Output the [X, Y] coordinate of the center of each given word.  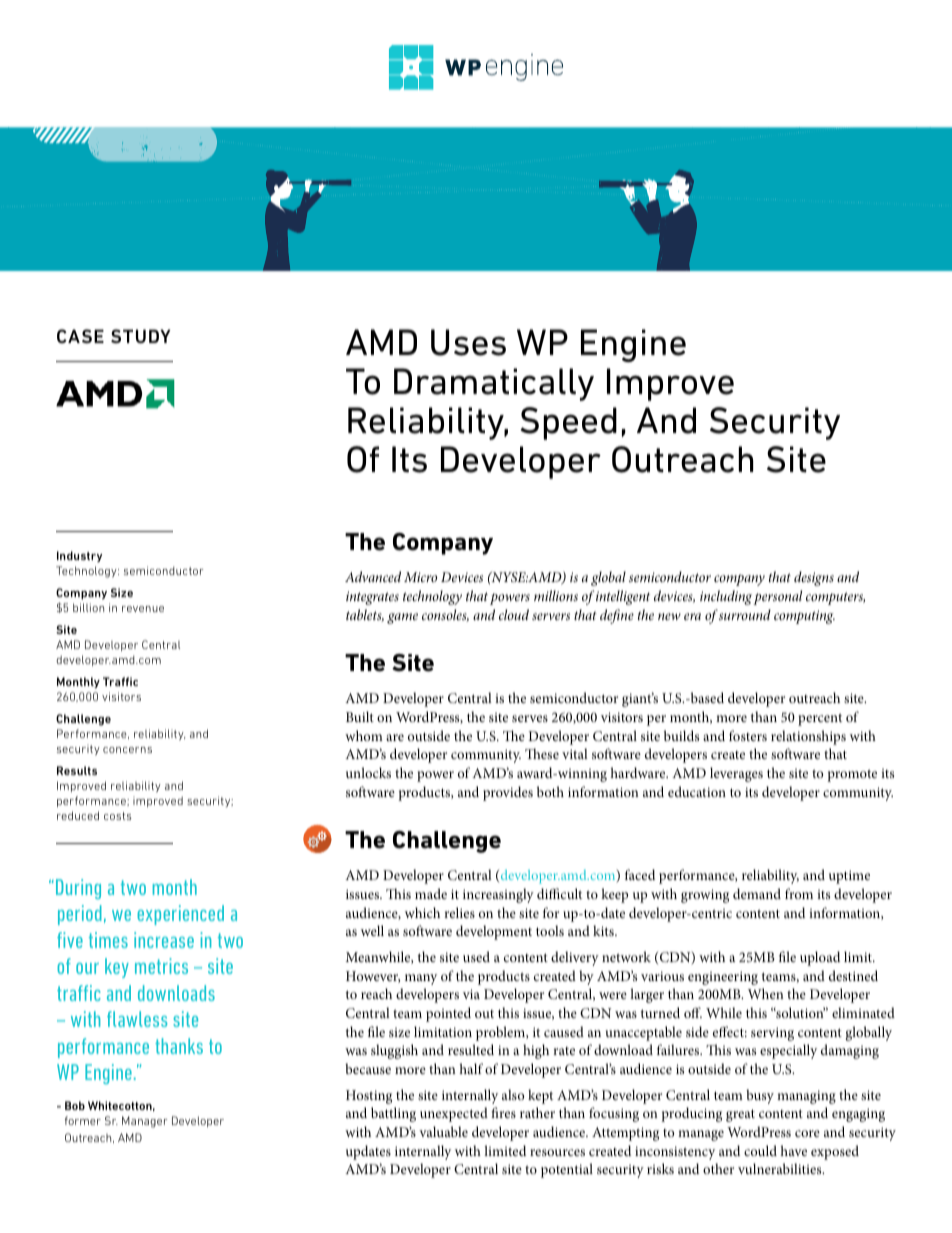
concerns [127, 750]
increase [164, 940]
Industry [79, 556]
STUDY [140, 336]
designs [814, 578]
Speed [568, 423]
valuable [443, 1131]
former [83, 1120]
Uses [468, 342]
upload [820, 958]
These [542, 753]
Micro [420, 577]
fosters [748, 735]
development [494, 932]
